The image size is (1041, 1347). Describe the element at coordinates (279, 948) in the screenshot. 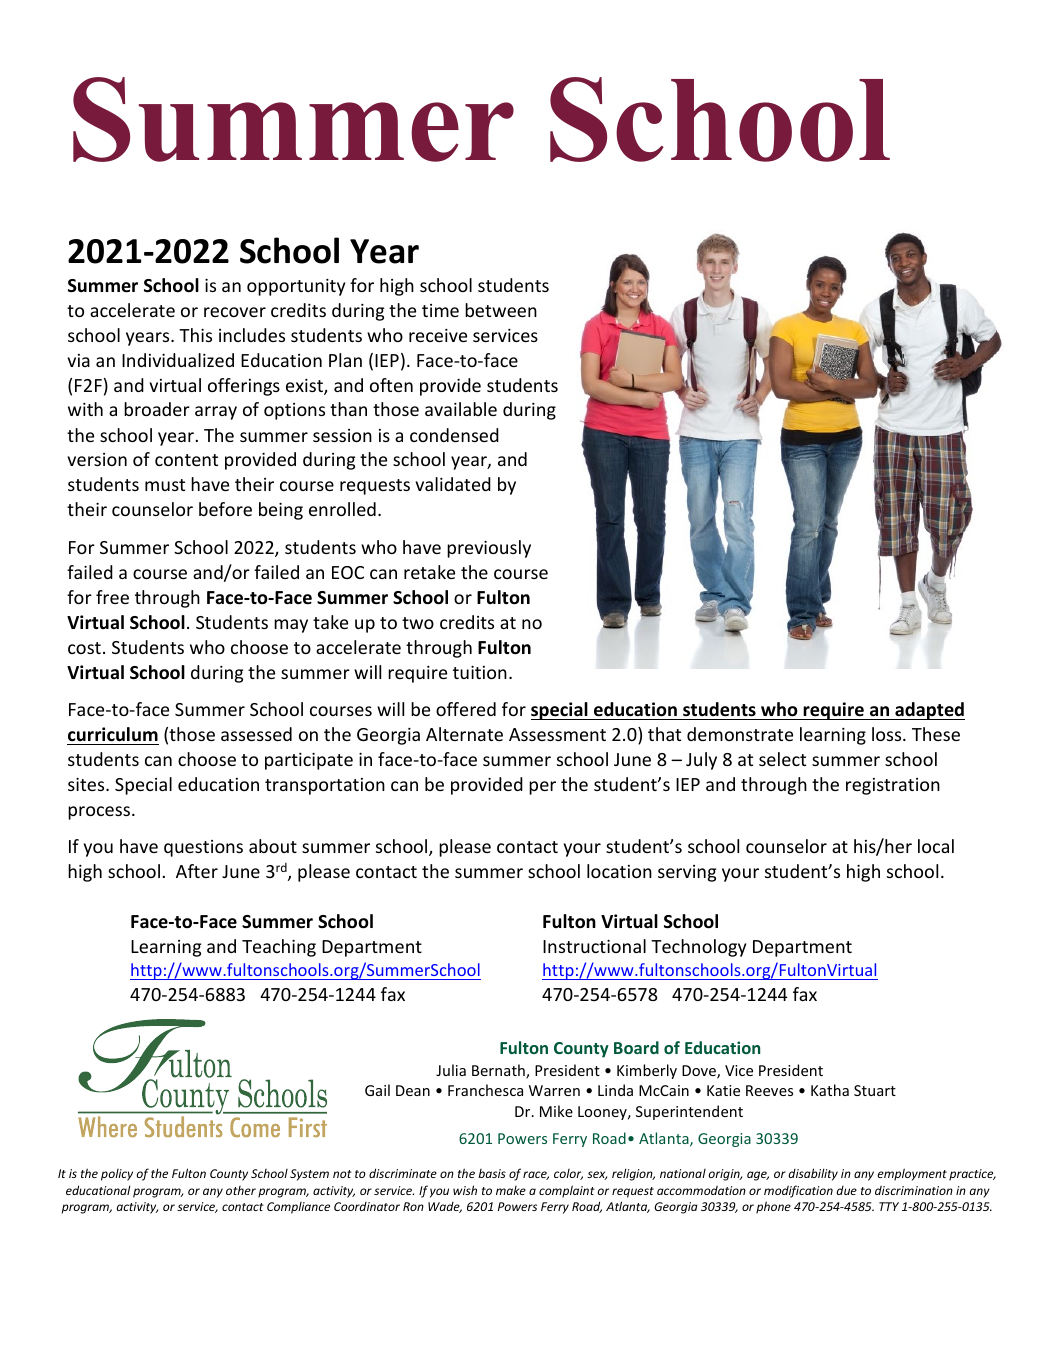

I see `Teaching` at that location.
